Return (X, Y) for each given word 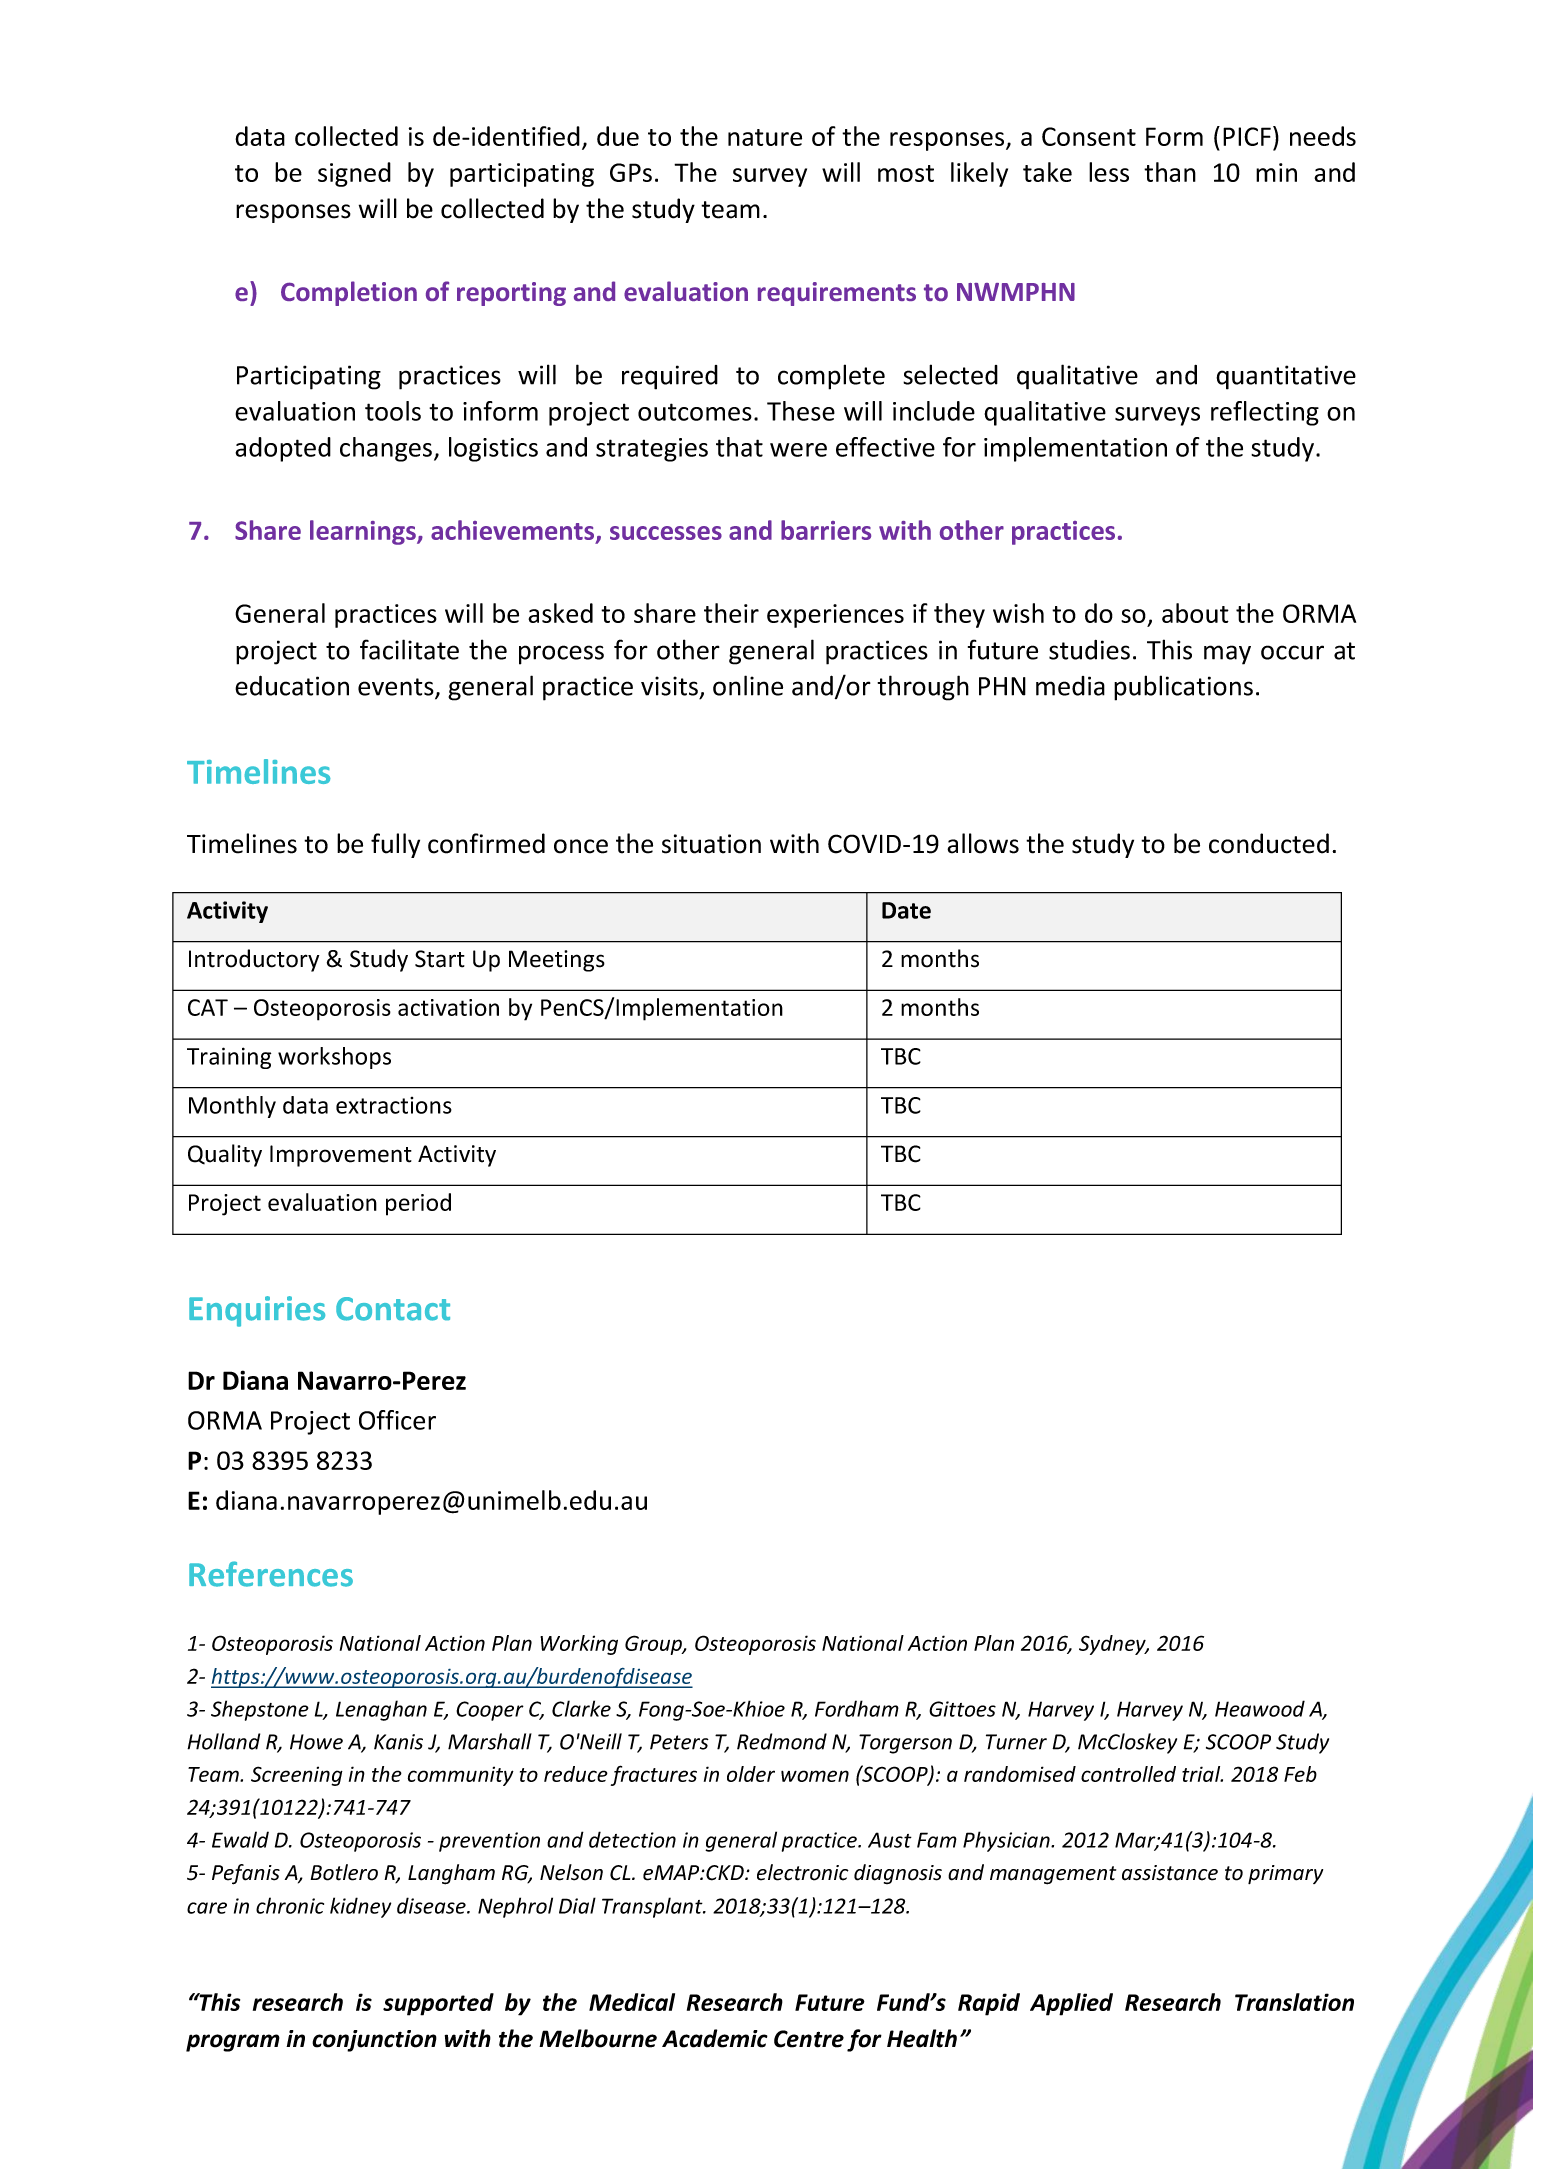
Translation (1294, 2002)
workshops (334, 1058)
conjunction (374, 2041)
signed (354, 174)
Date (906, 910)
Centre (809, 2039)
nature (765, 137)
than (1170, 172)
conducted (1269, 843)
